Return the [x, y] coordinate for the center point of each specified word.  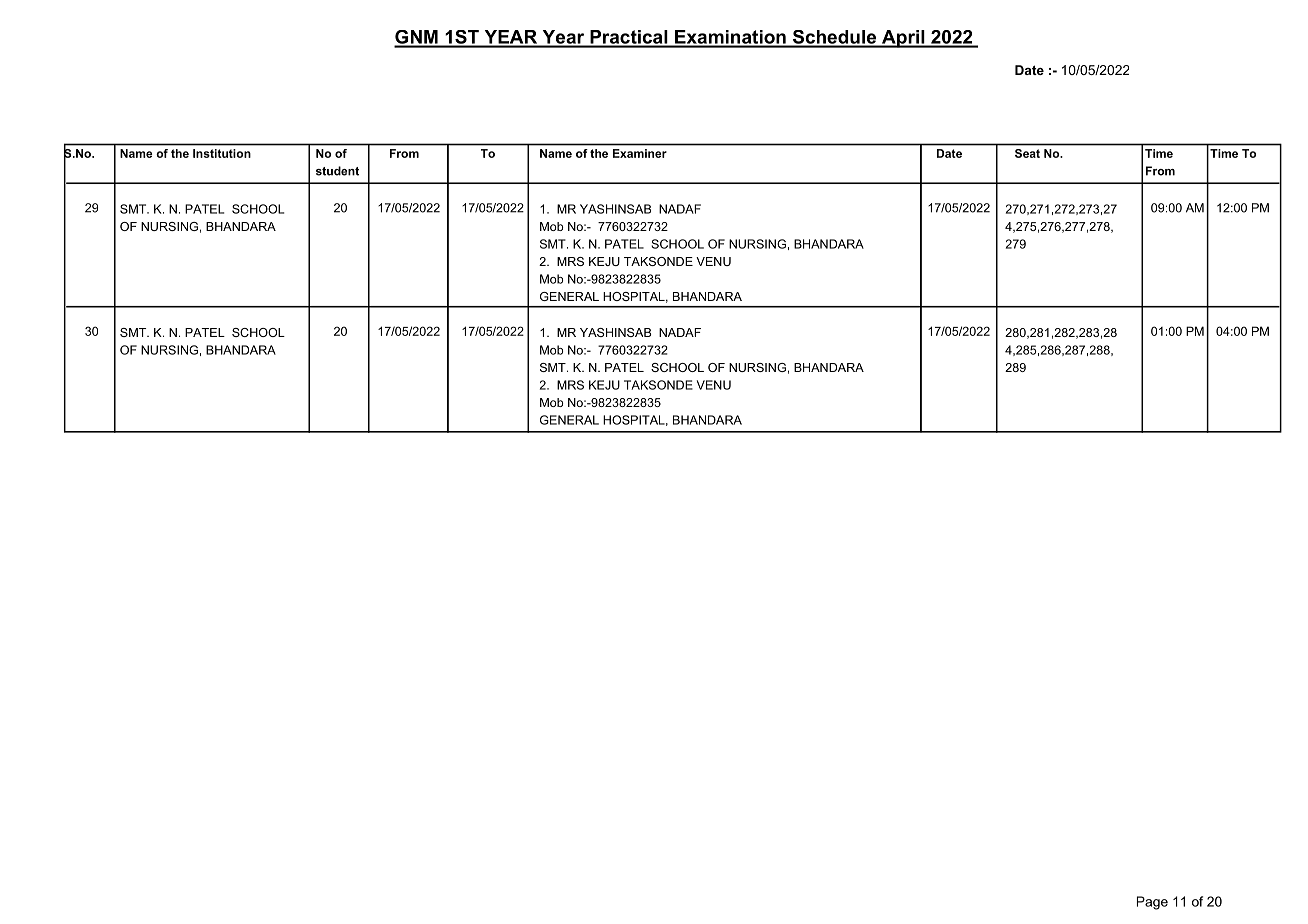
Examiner [640, 153]
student [337, 171]
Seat [1027, 153]
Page [1152, 903]
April [903, 39]
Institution [222, 153]
